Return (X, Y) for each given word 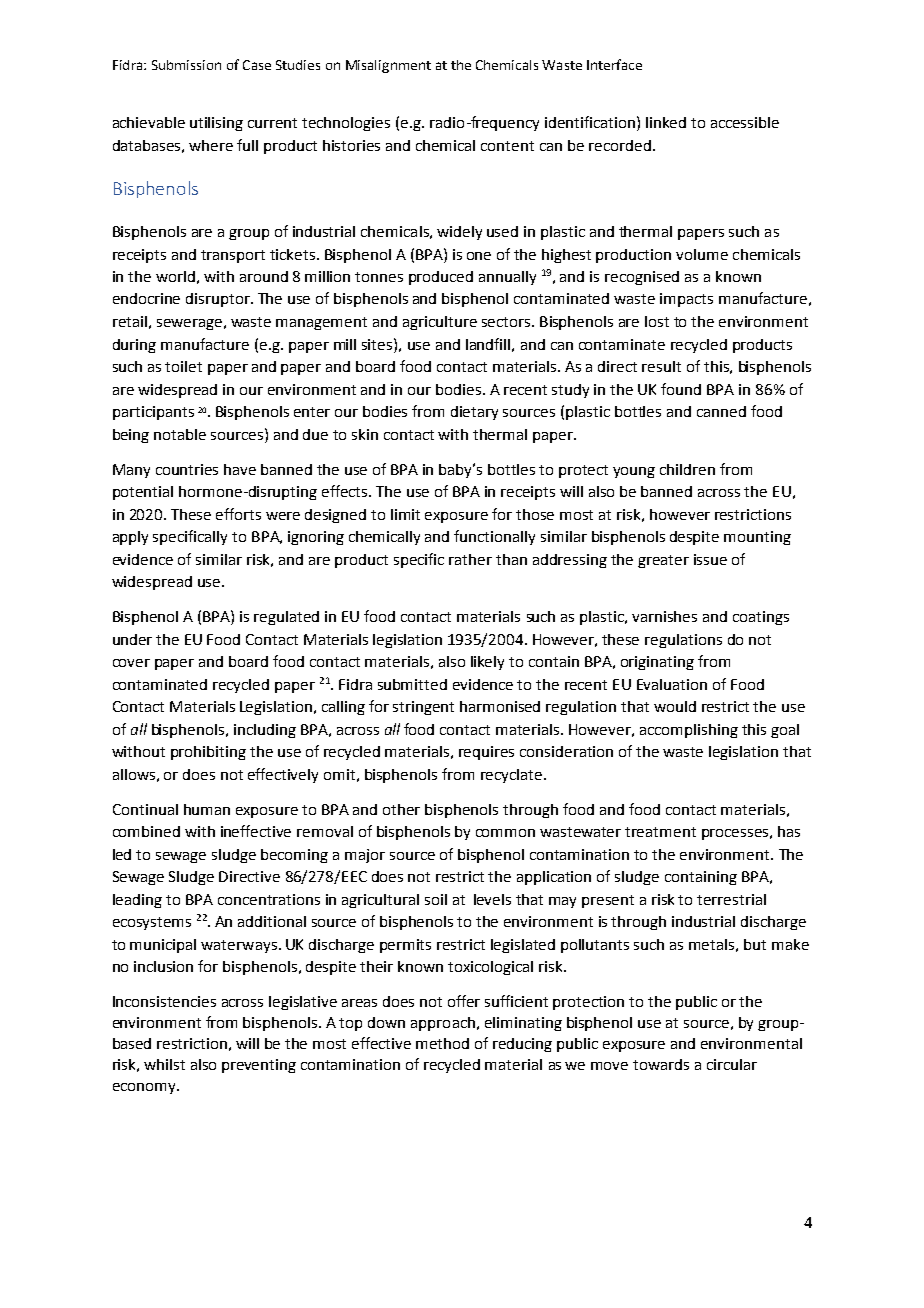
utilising (216, 124)
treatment (660, 832)
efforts (238, 514)
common (505, 833)
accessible (745, 122)
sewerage (189, 324)
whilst (164, 1064)
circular (732, 1064)
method (442, 1043)
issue (710, 559)
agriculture (440, 323)
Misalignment (388, 66)
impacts (686, 300)
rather (470, 559)
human (207, 809)
